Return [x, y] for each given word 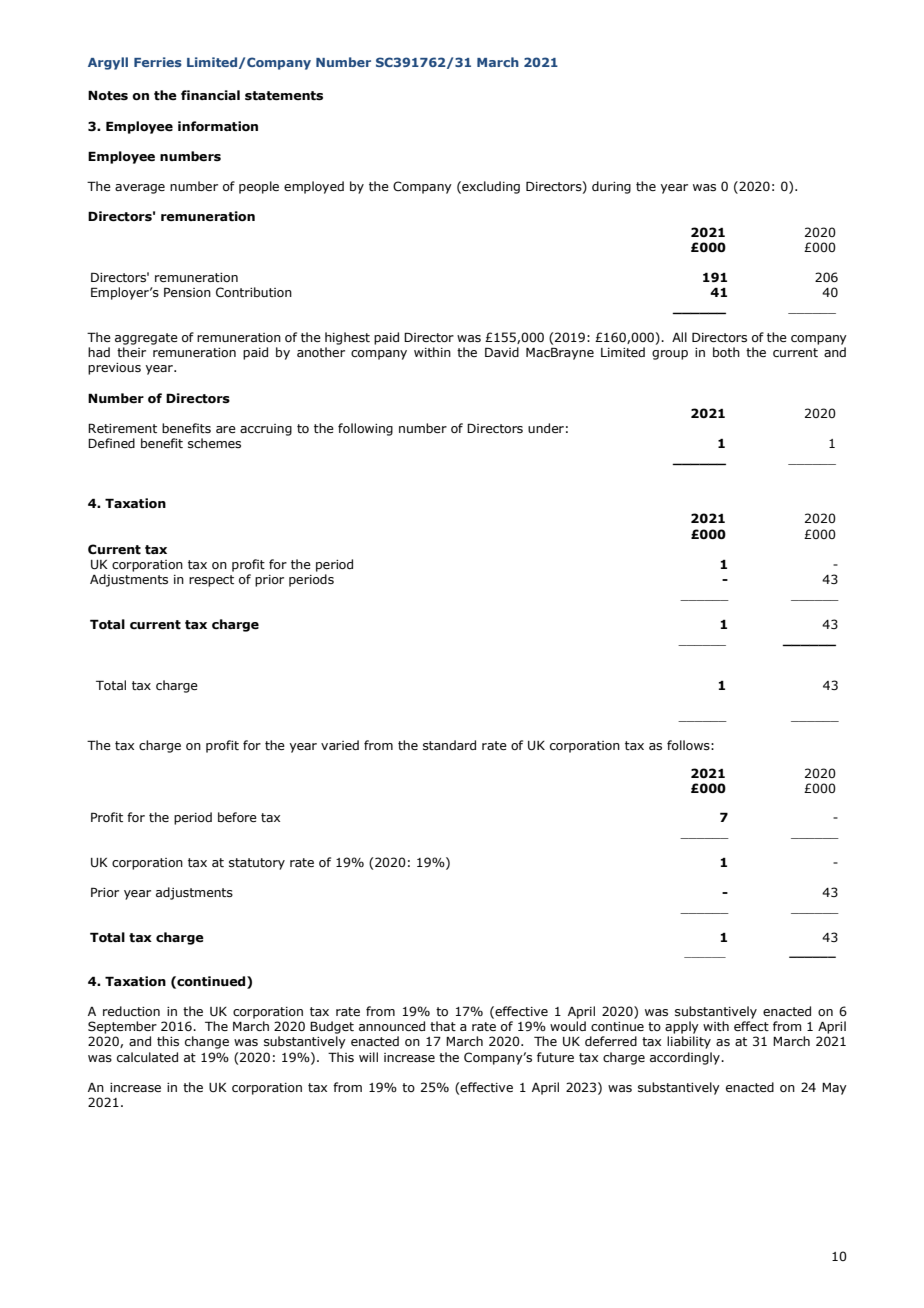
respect [211, 581]
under [546, 428]
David [502, 352]
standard [449, 745]
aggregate [146, 339]
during [611, 187]
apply [682, 1027]
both [726, 352]
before [237, 817]
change [207, 1042]
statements [284, 96]
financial [210, 95]
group [670, 355]
